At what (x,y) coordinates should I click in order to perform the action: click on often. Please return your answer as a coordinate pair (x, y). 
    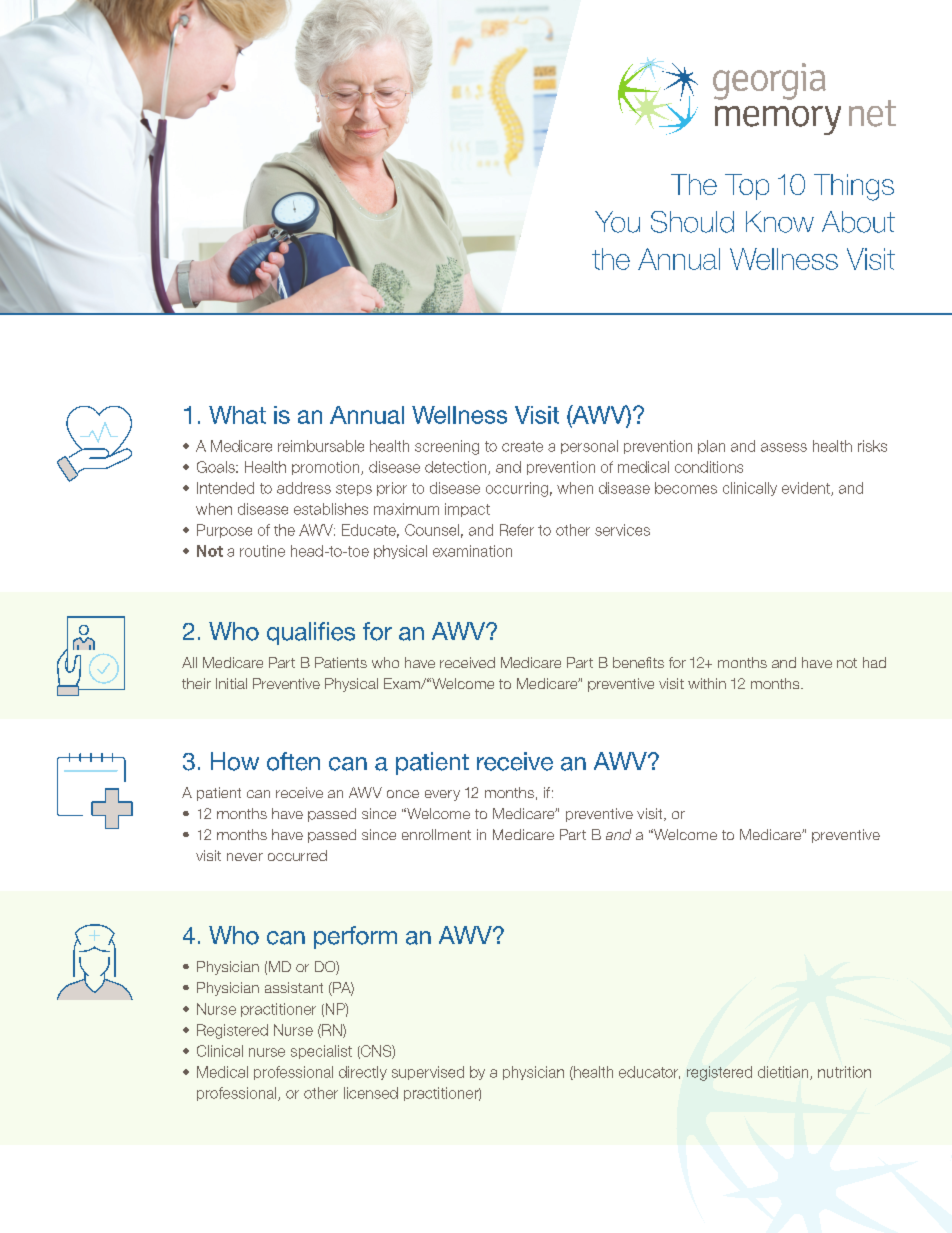
    Looking at the image, I should click on (293, 761).
